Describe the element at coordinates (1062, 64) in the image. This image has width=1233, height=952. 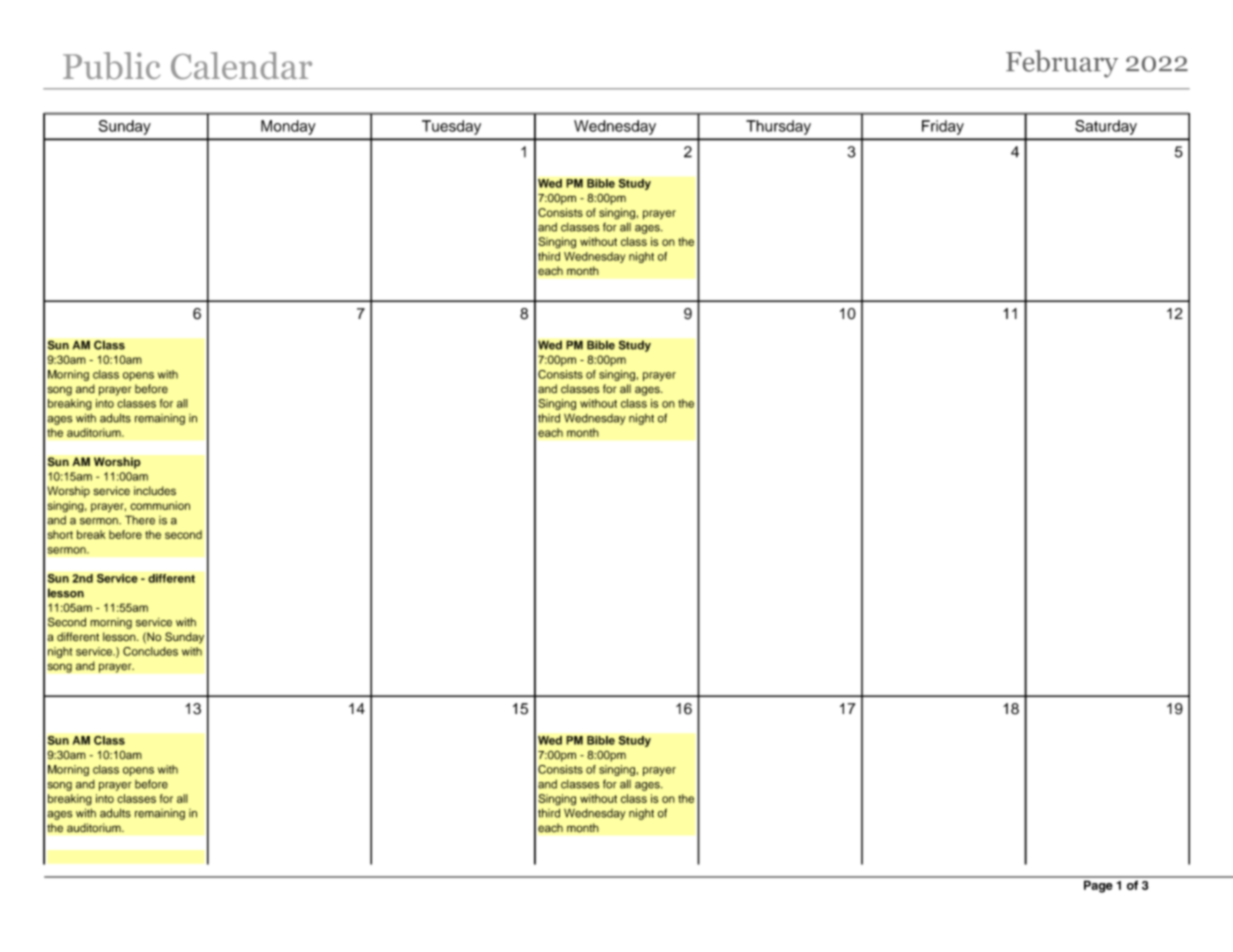
I see `February` at that location.
